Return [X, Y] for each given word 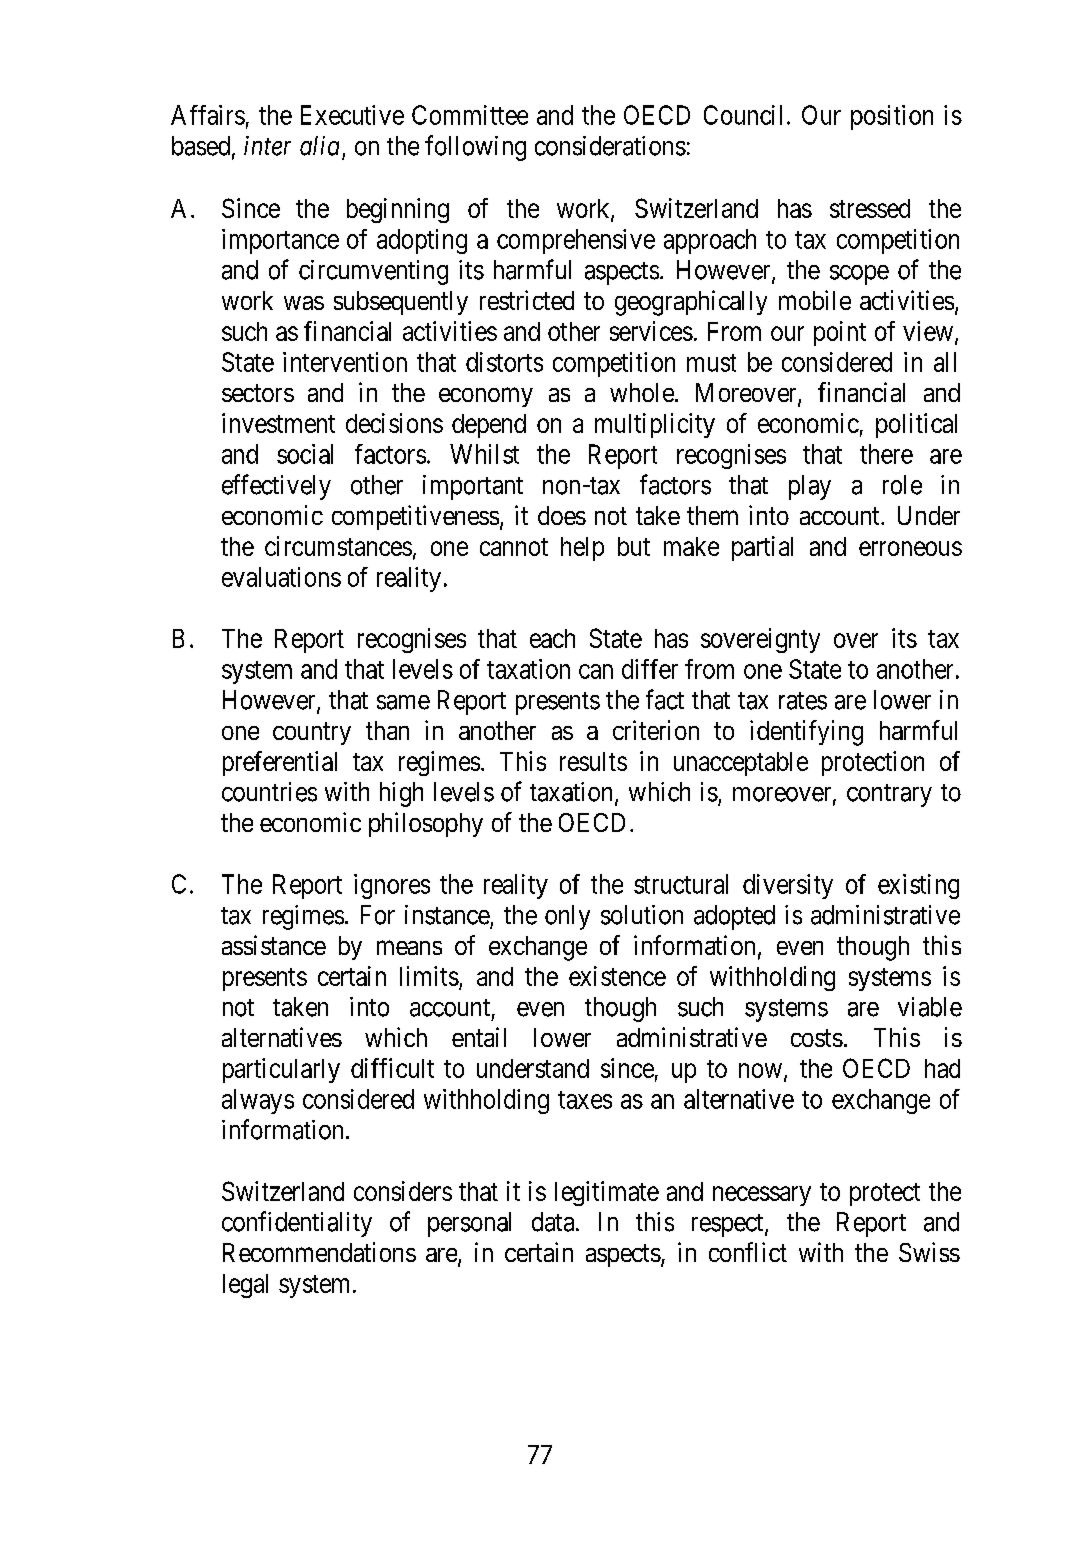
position [892, 117]
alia [319, 146]
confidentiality [297, 1224]
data [554, 1222]
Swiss [929, 1252]
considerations [610, 146]
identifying [806, 733]
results [593, 761]
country [312, 733]
